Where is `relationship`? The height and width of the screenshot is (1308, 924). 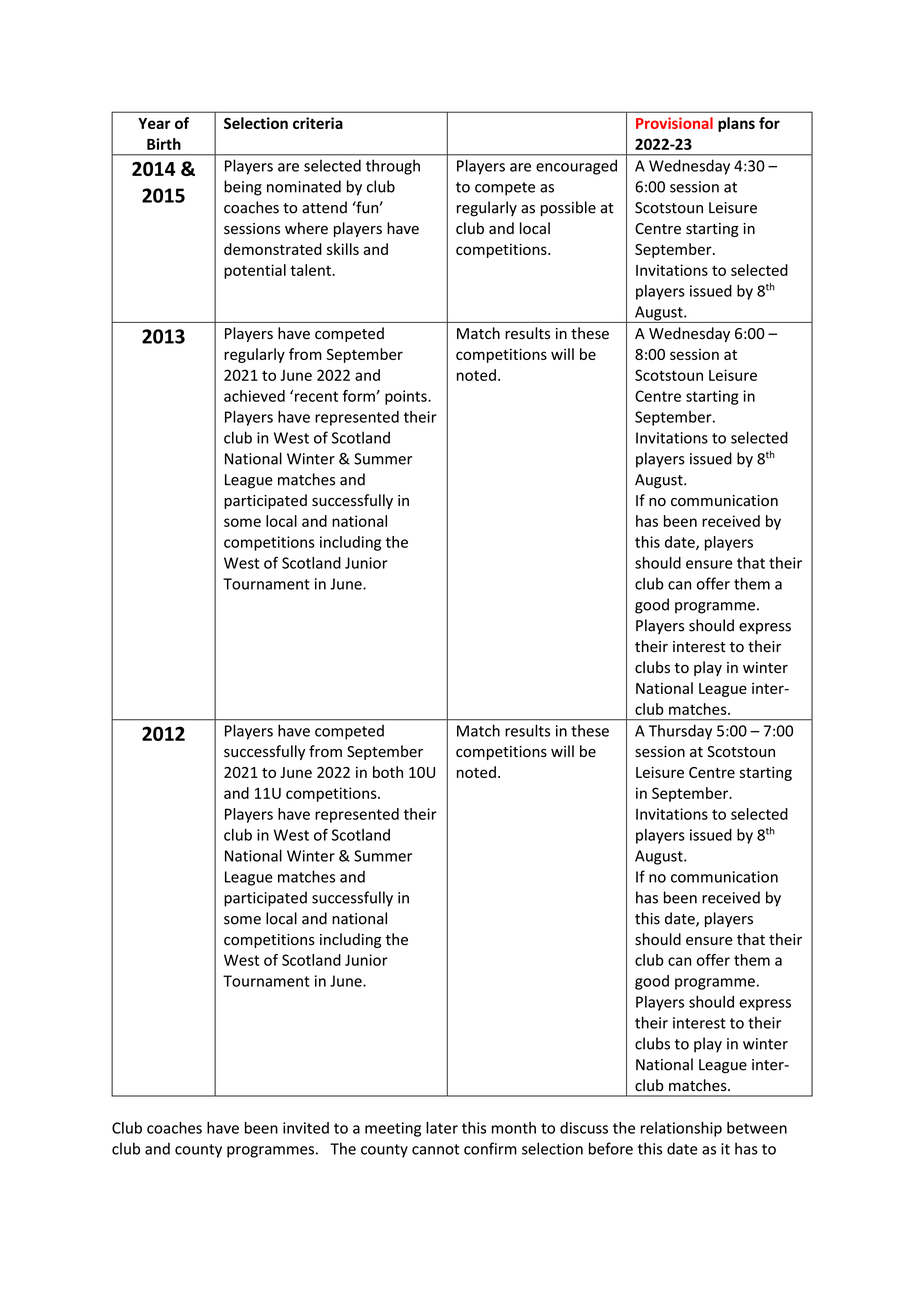
relationship is located at coordinates (681, 1129).
